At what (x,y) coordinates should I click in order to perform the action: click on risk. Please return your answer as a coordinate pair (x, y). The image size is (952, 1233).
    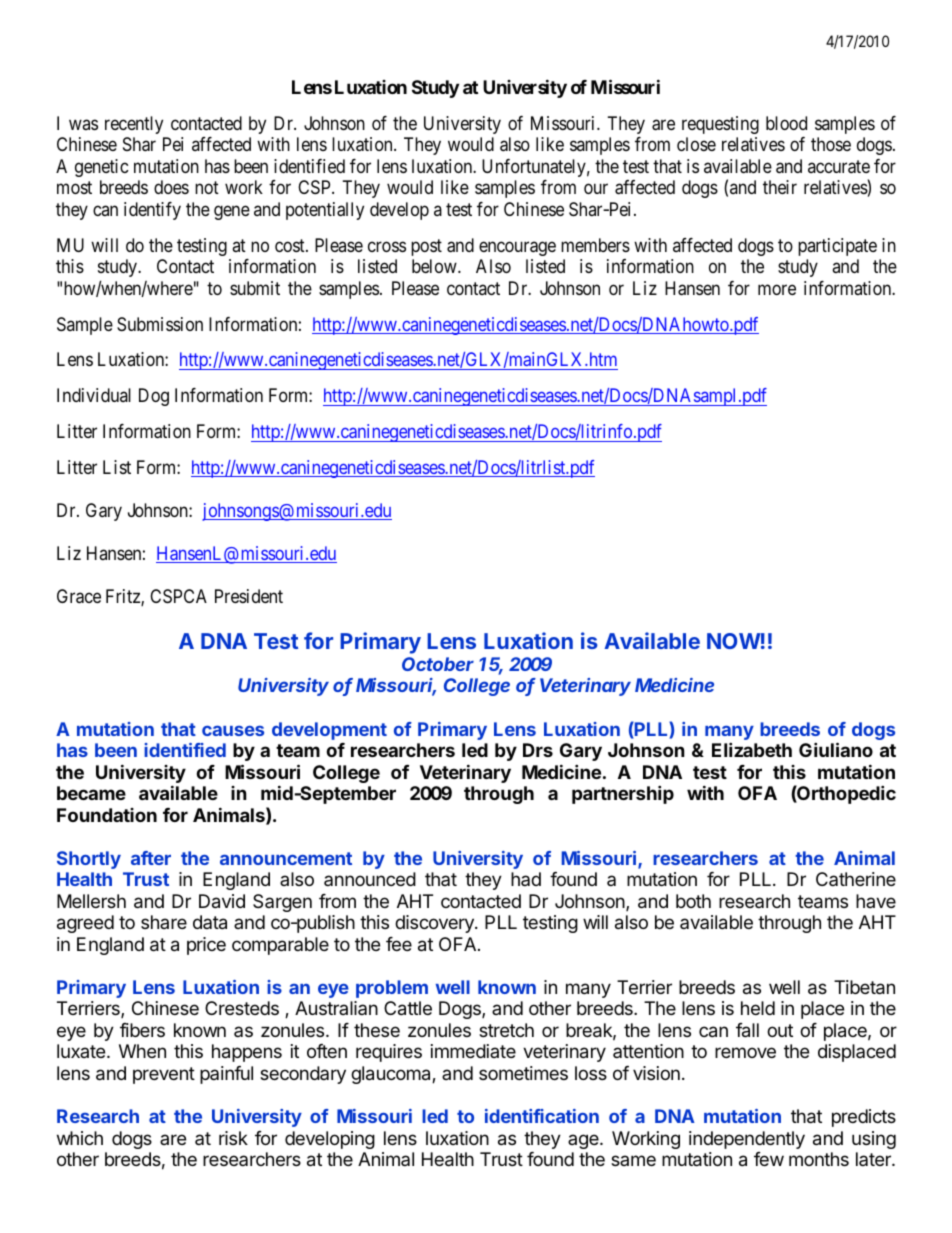
    Looking at the image, I should click on (233, 1138).
